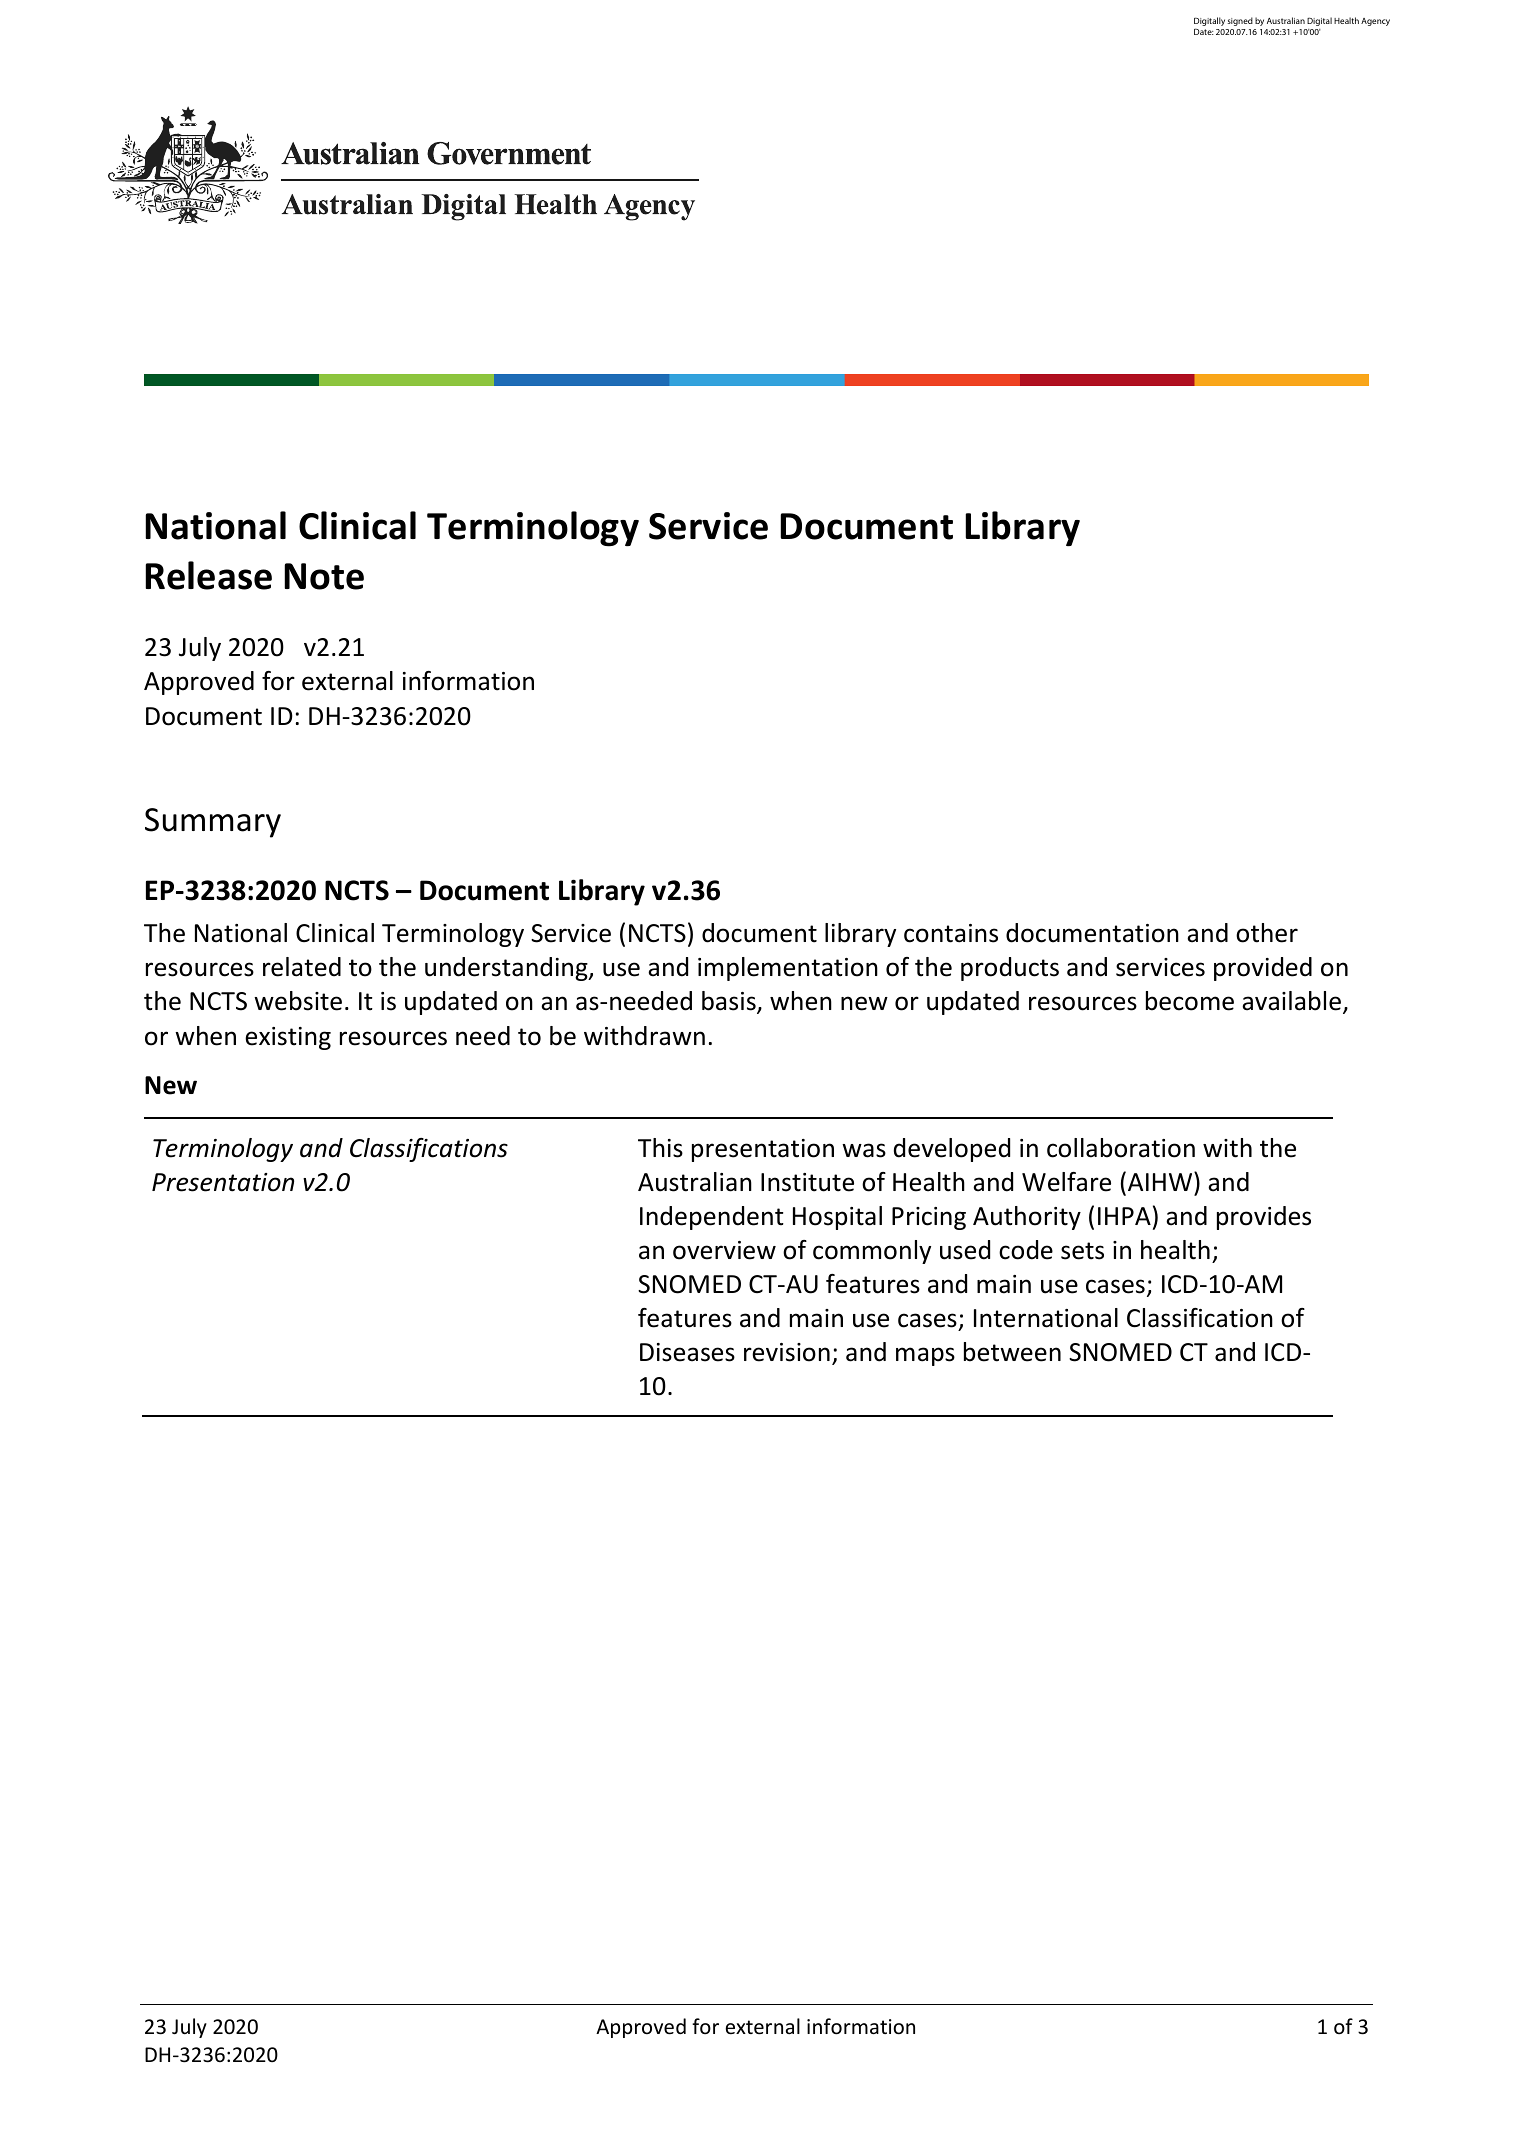 The image size is (1513, 2140). I want to click on Release, so click(208, 575).
